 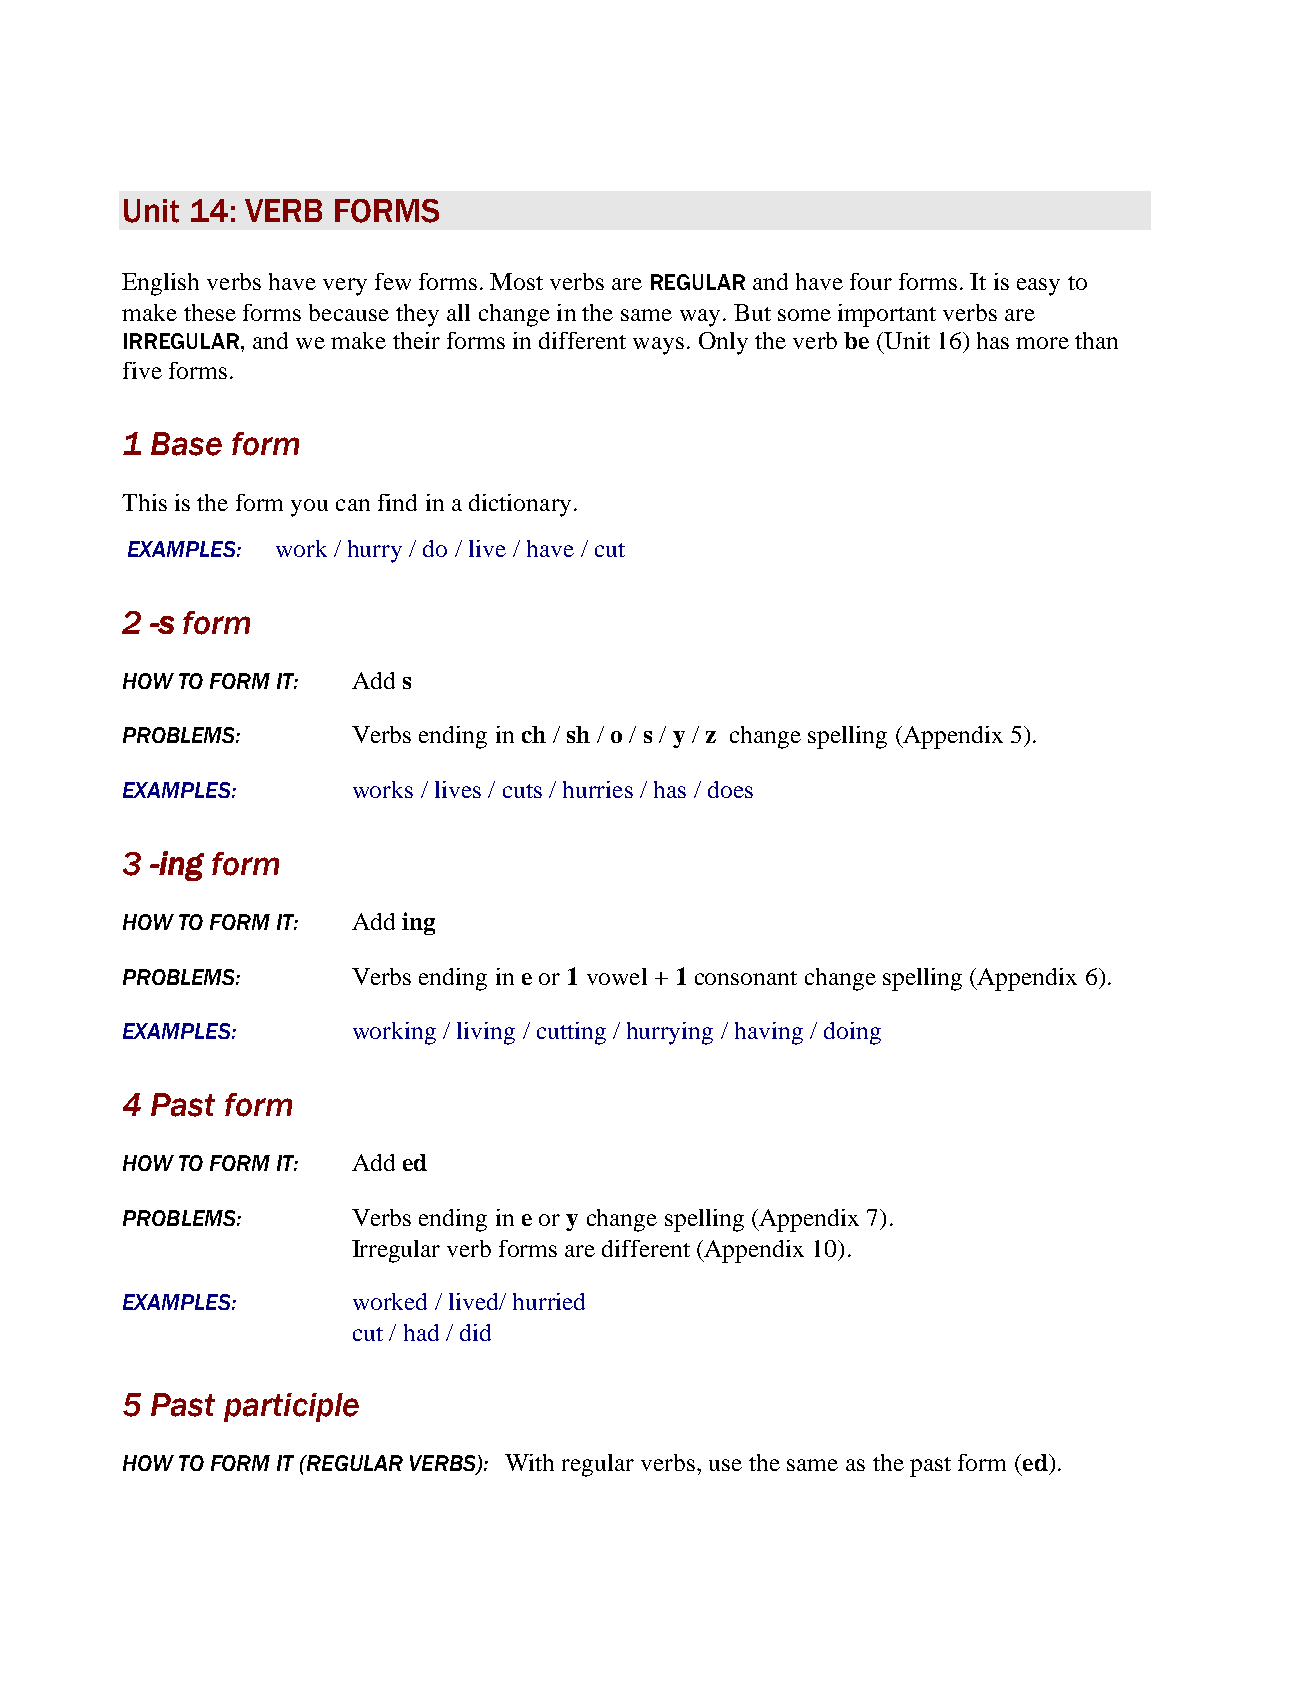 I want to click on participle, so click(x=291, y=1407).
